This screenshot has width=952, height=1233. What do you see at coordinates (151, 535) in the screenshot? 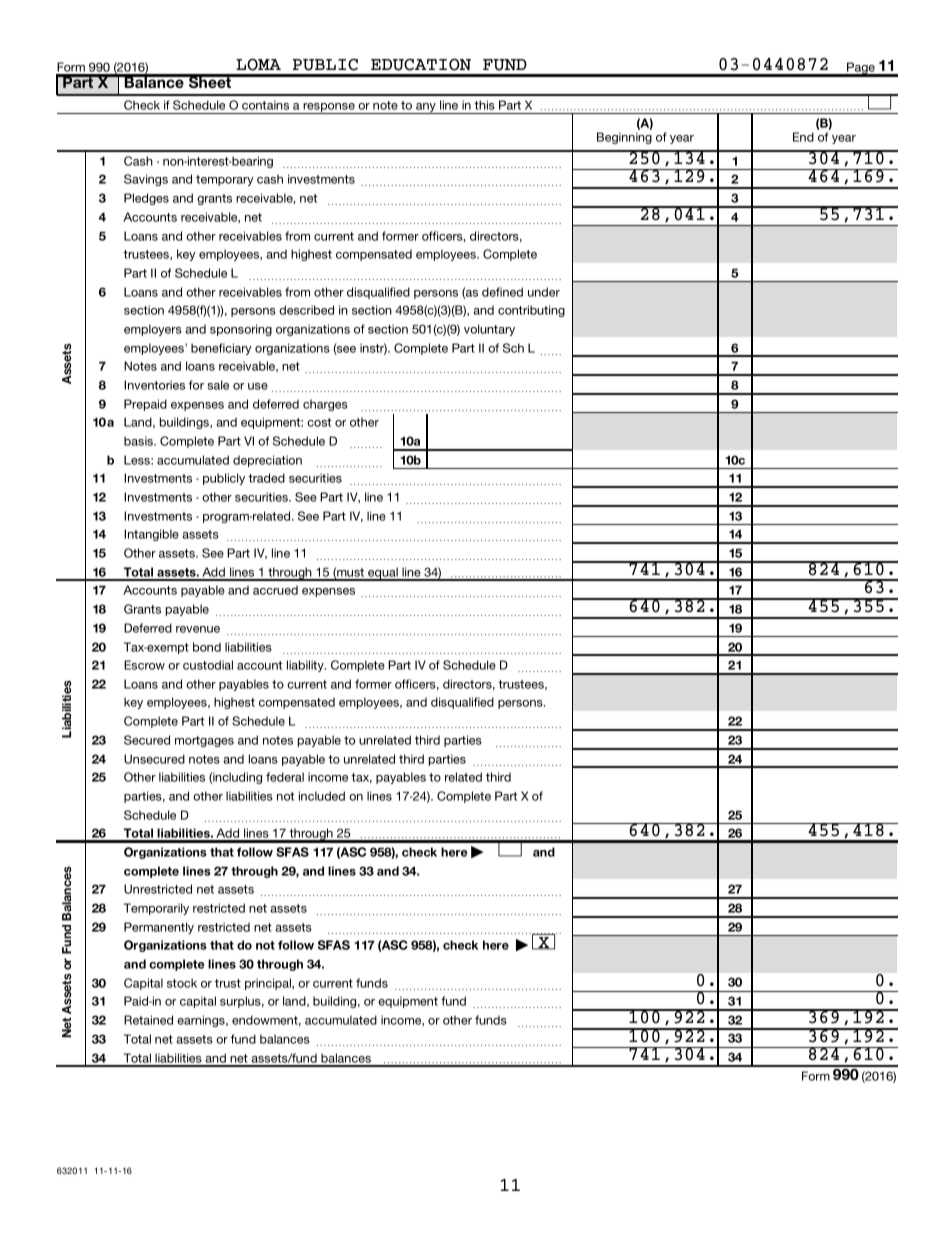
I see `Intangible` at bounding box center [151, 535].
